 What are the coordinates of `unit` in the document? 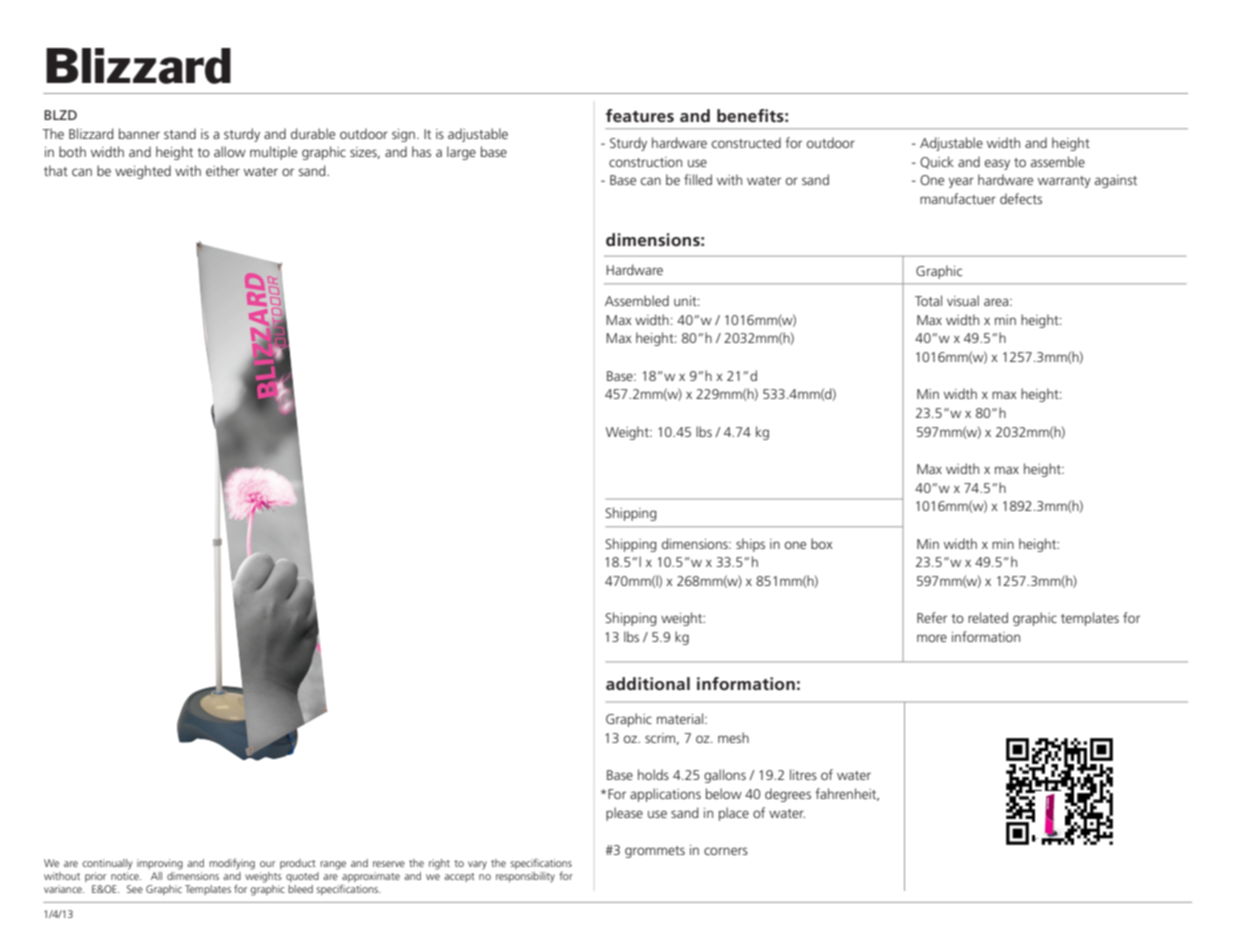 It's located at (686, 301).
